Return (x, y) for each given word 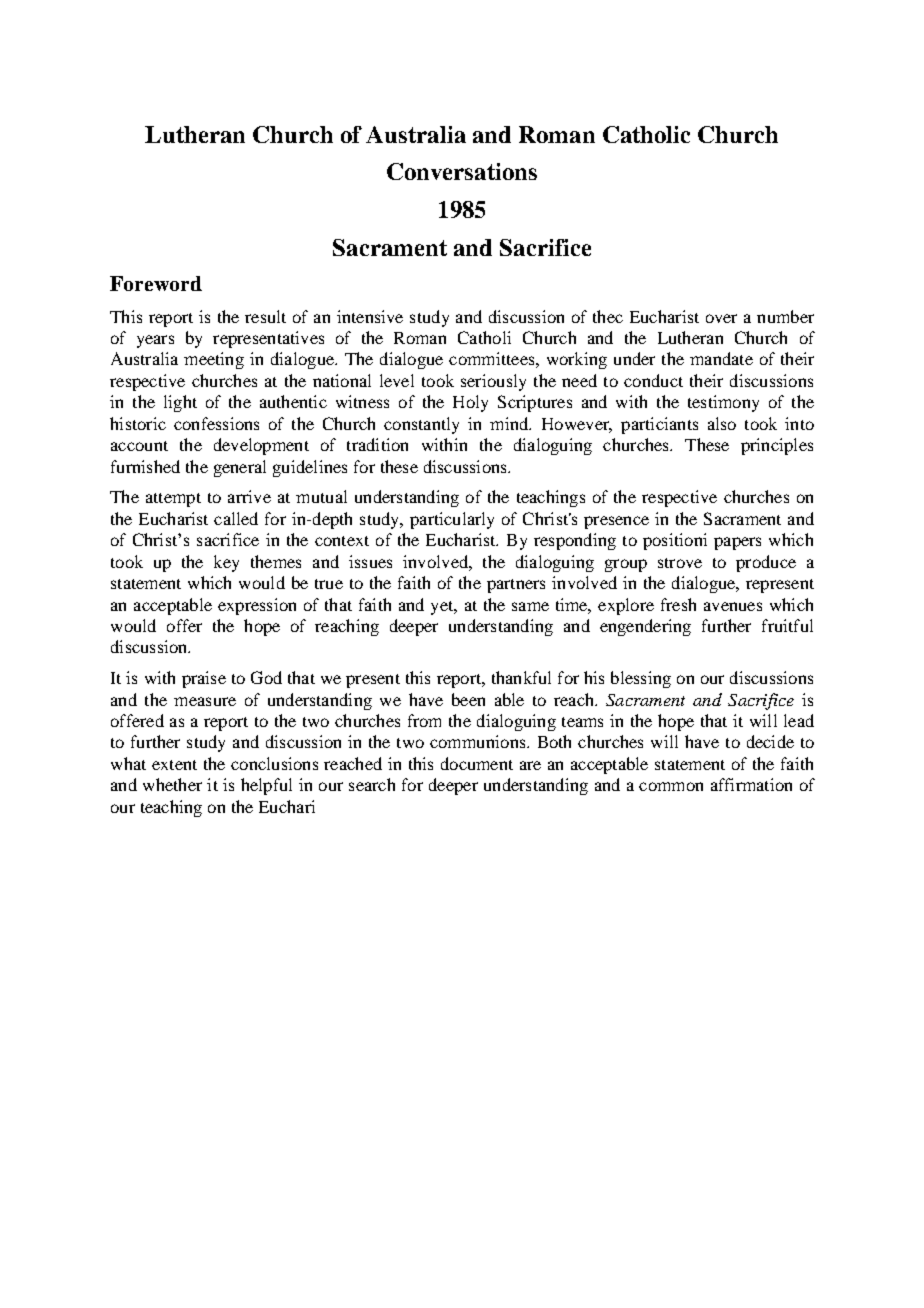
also (722, 423)
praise (204, 679)
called (236, 518)
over (721, 318)
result (265, 316)
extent (174, 765)
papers (737, 543)
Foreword (156, 283)
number (785, 316)
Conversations (462, 171)
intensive (370, 316)
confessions (216, 423)
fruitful (787, 625)
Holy (470, 403)
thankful (521, 677)
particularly (452, 520)
